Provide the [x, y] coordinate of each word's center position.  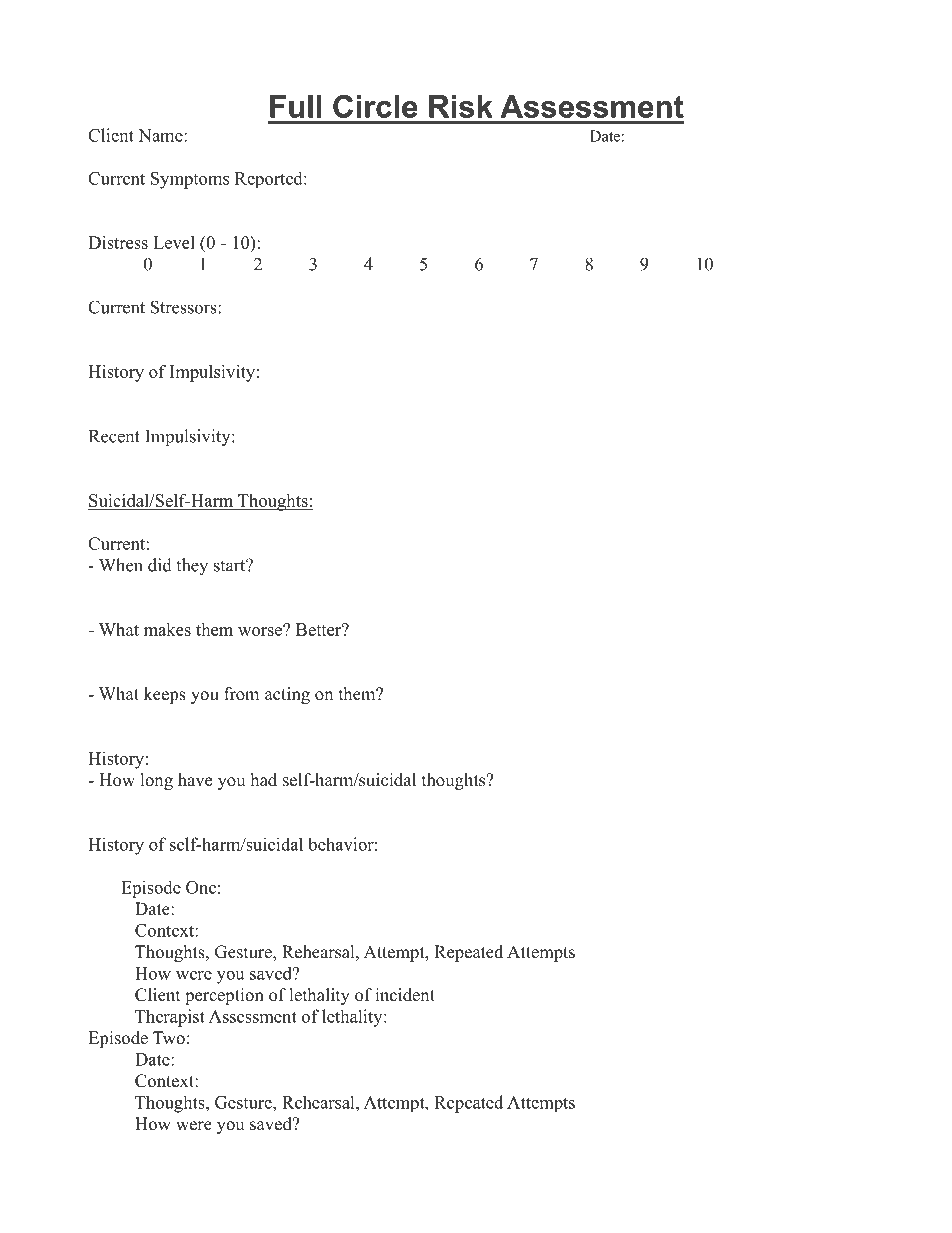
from [241, 694]
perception [224, 996]
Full [296, 106]
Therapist [170, 1018]
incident [405, 995]
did [160, 565]
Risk [461, 106]
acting [287, 695]
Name [161, 135]
